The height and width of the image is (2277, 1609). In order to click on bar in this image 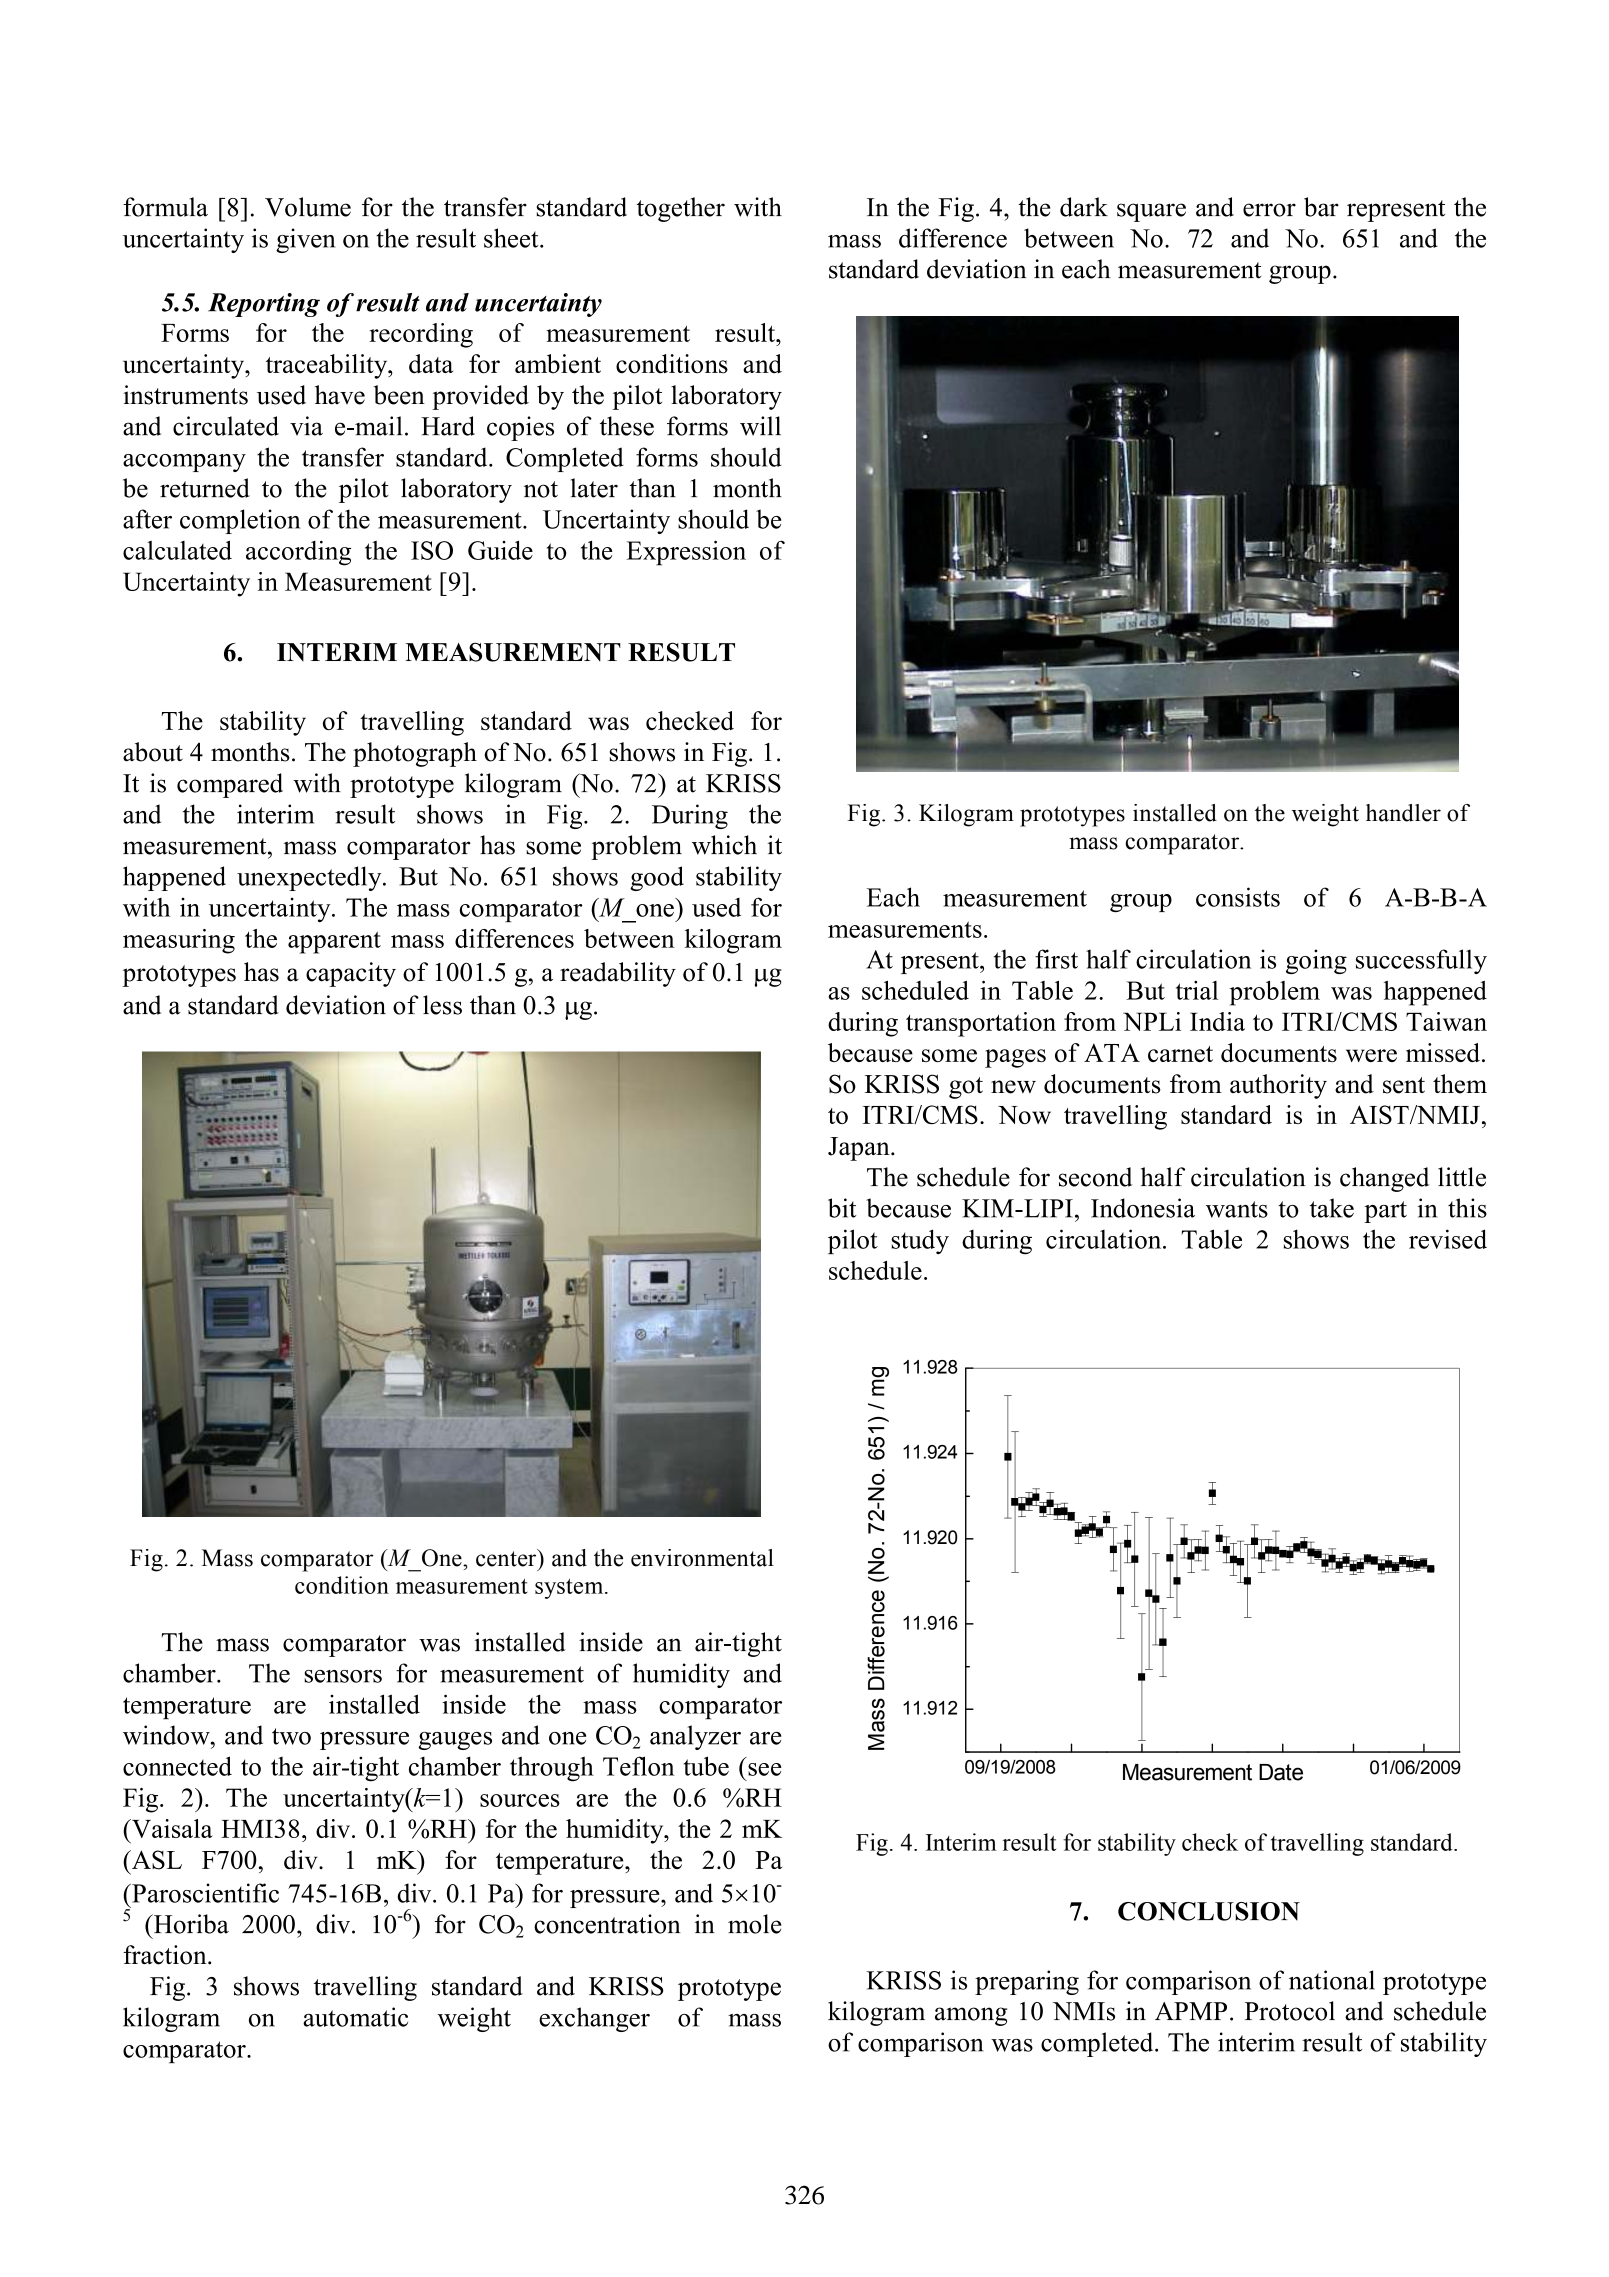, I will do `click(1321, 207)`.
